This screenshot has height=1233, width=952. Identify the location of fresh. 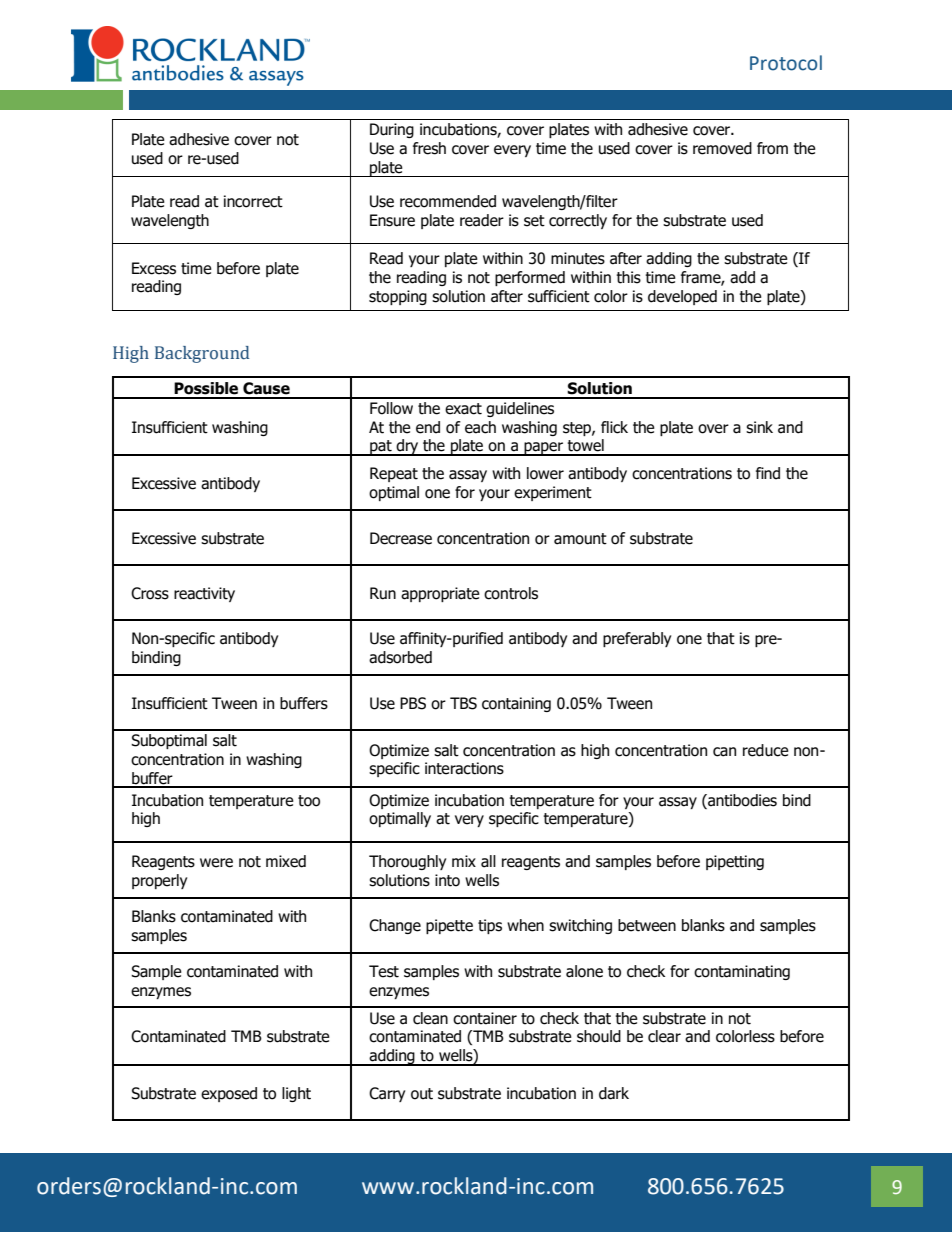
(429, 148).
